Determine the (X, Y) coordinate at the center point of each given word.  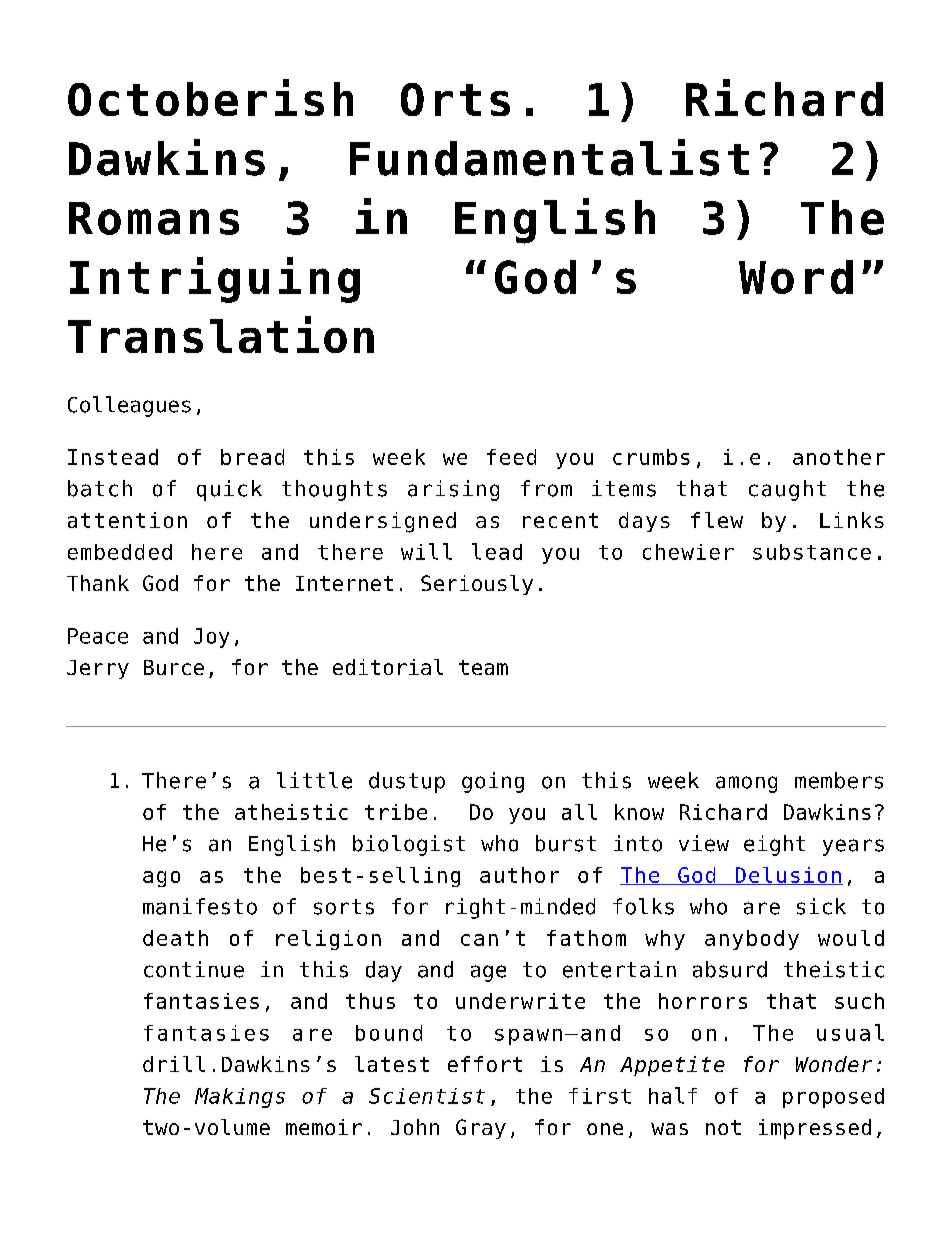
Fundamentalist (549, 157)
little (314, 780)
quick (229, 490)
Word (796, 277)
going (493, 782)
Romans (154, 218)
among (746, 784)
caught (787, 490)
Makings (240, 1098)
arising (453, 490)
